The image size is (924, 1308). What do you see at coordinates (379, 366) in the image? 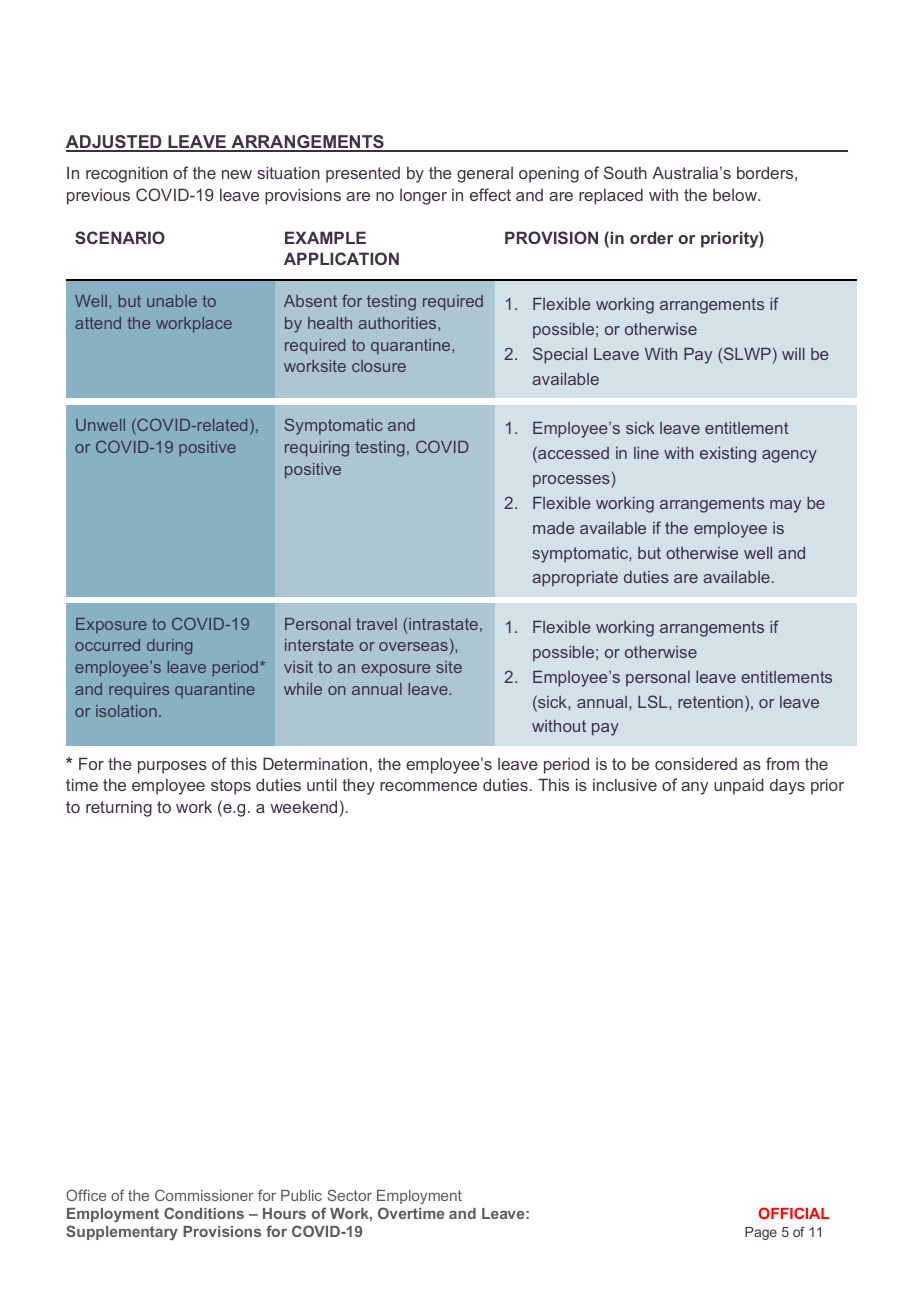
I see `closure` at bounding box center [379, 366].
